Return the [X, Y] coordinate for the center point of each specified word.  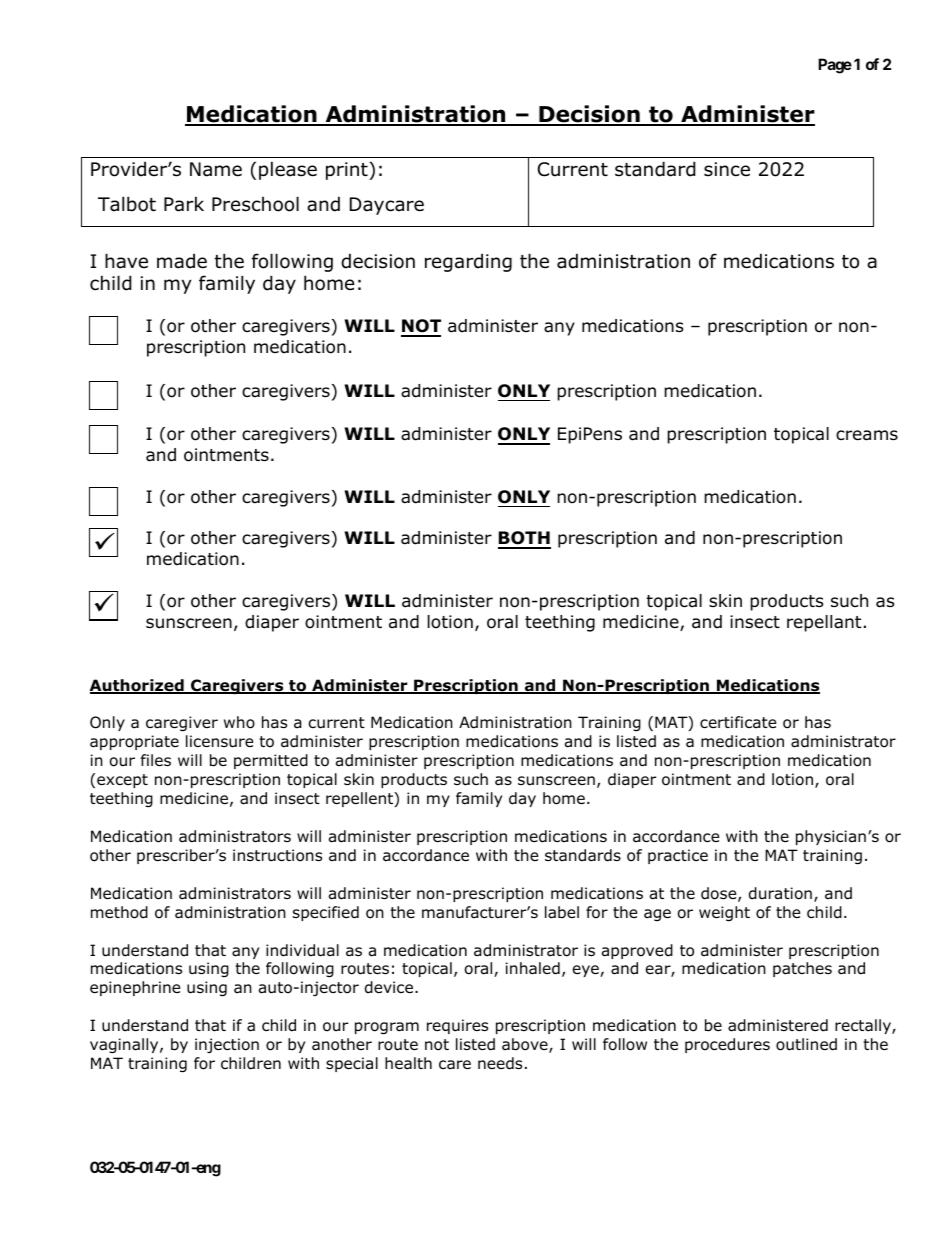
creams [867, 435]
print [348, 171]
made [182, 261]
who [239, 722]
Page [835, 66]
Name [216, 169]
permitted [271, 761]
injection [227, 1045]
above [526, 1045]
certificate [738, 722]
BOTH [524, 539]
